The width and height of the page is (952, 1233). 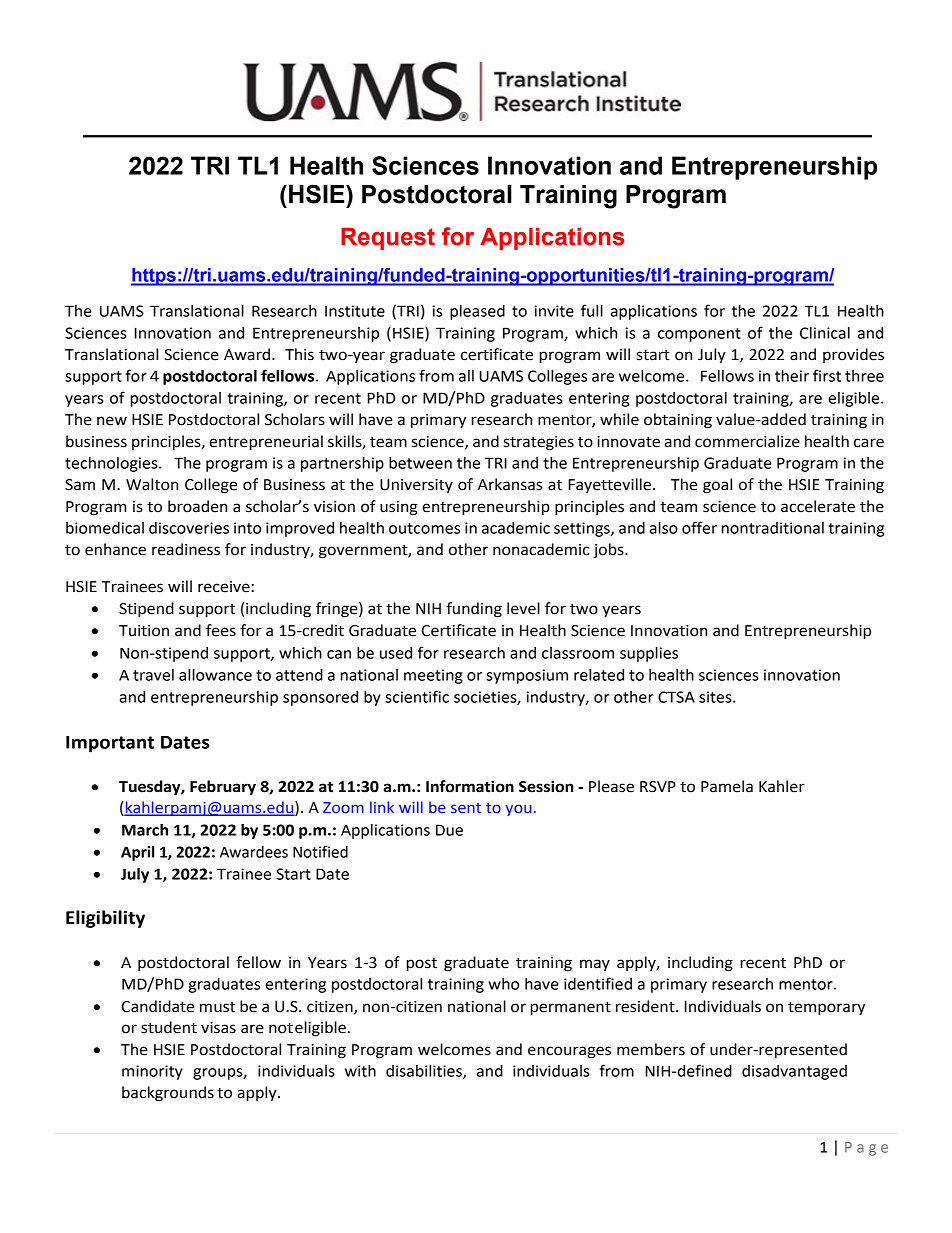 I want to click on Request, so click(x=388, y=238).
